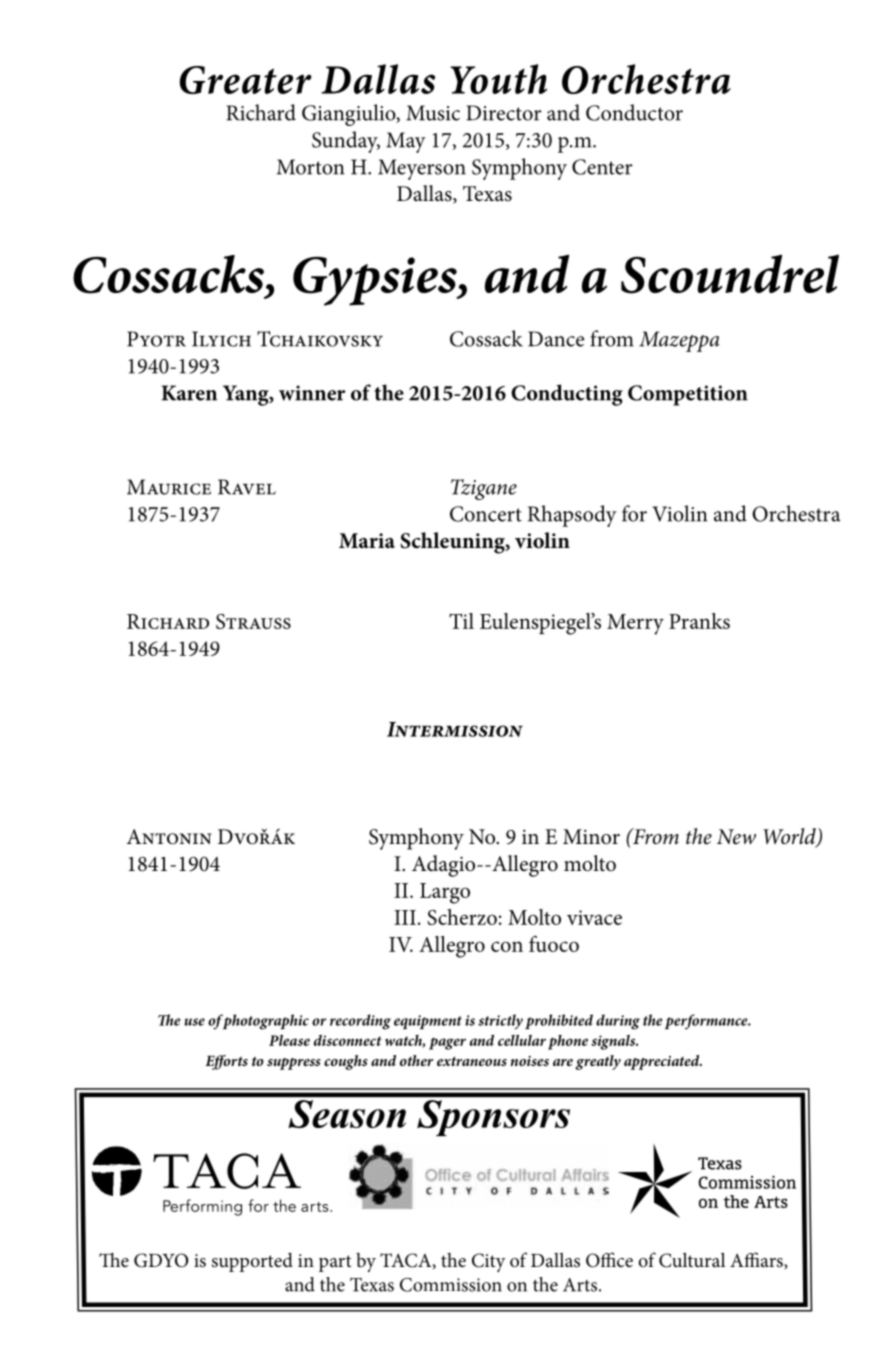  What do you see at coordinates (246, 80) in the screenshot?
I see `Greater` at bounding box center [246, 80].
